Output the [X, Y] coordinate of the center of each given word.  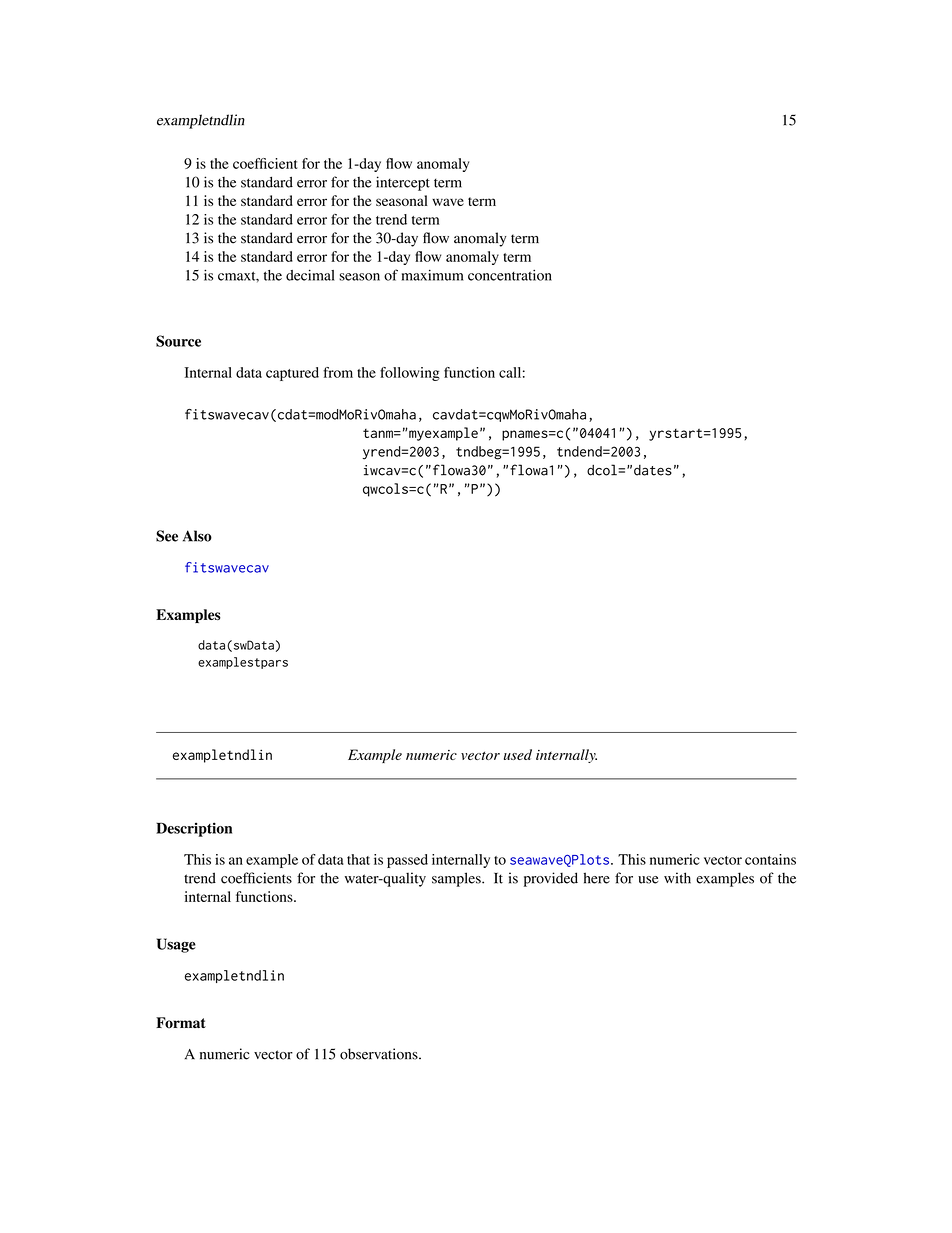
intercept [403, 183]
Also [197, 536]
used [518, 754]
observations [380, 1054]
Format [181, 1023]
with [677, 878]
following [410, 374]
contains [770, 859]
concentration [510, 275]
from [338, 372]
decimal [310, 275]
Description [194, 829]
